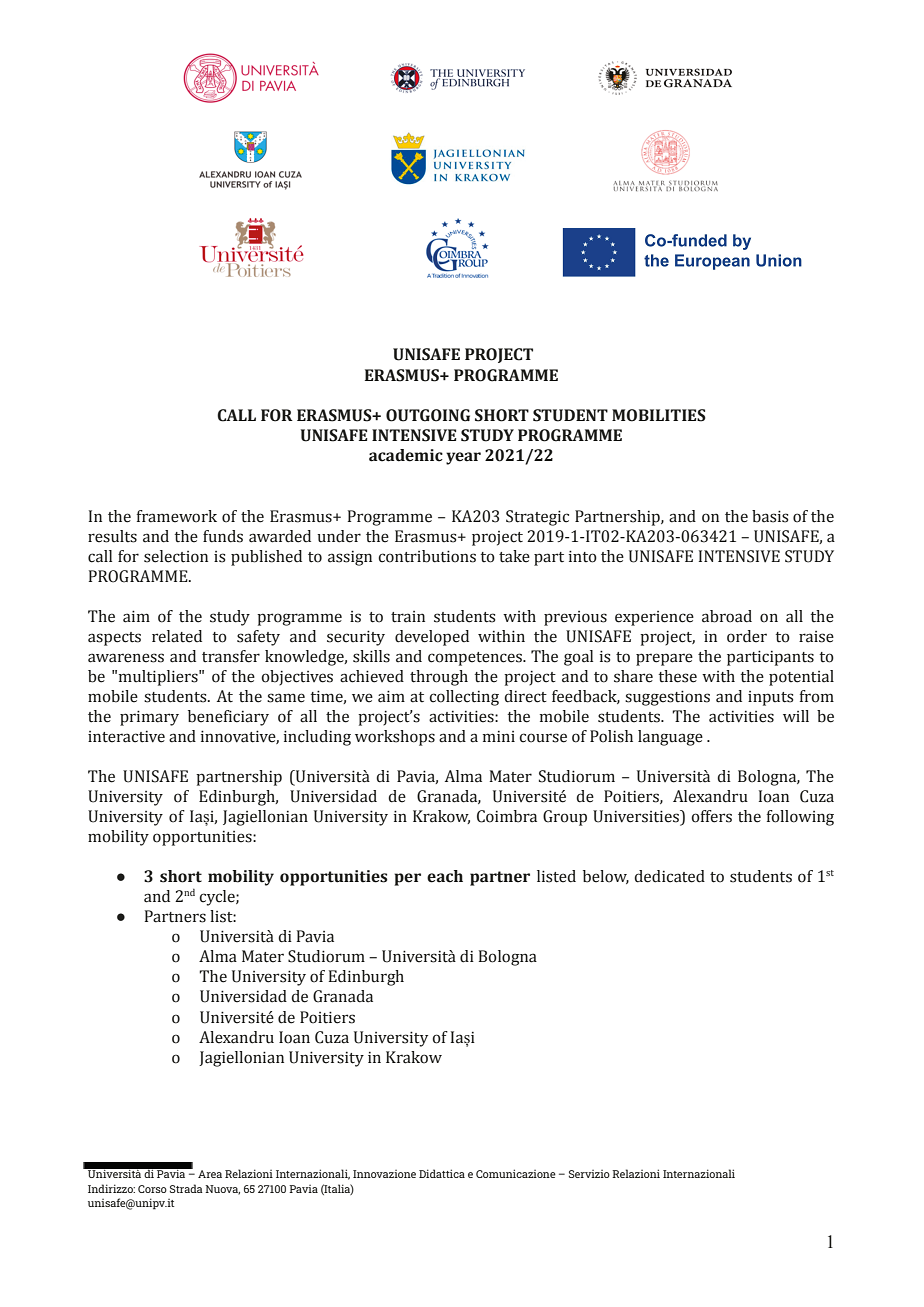 The height and width of the screenshot is (1307, 924). Describe the element at coordinates (177, 516) in the screenshot. I see `framework` at that location.
